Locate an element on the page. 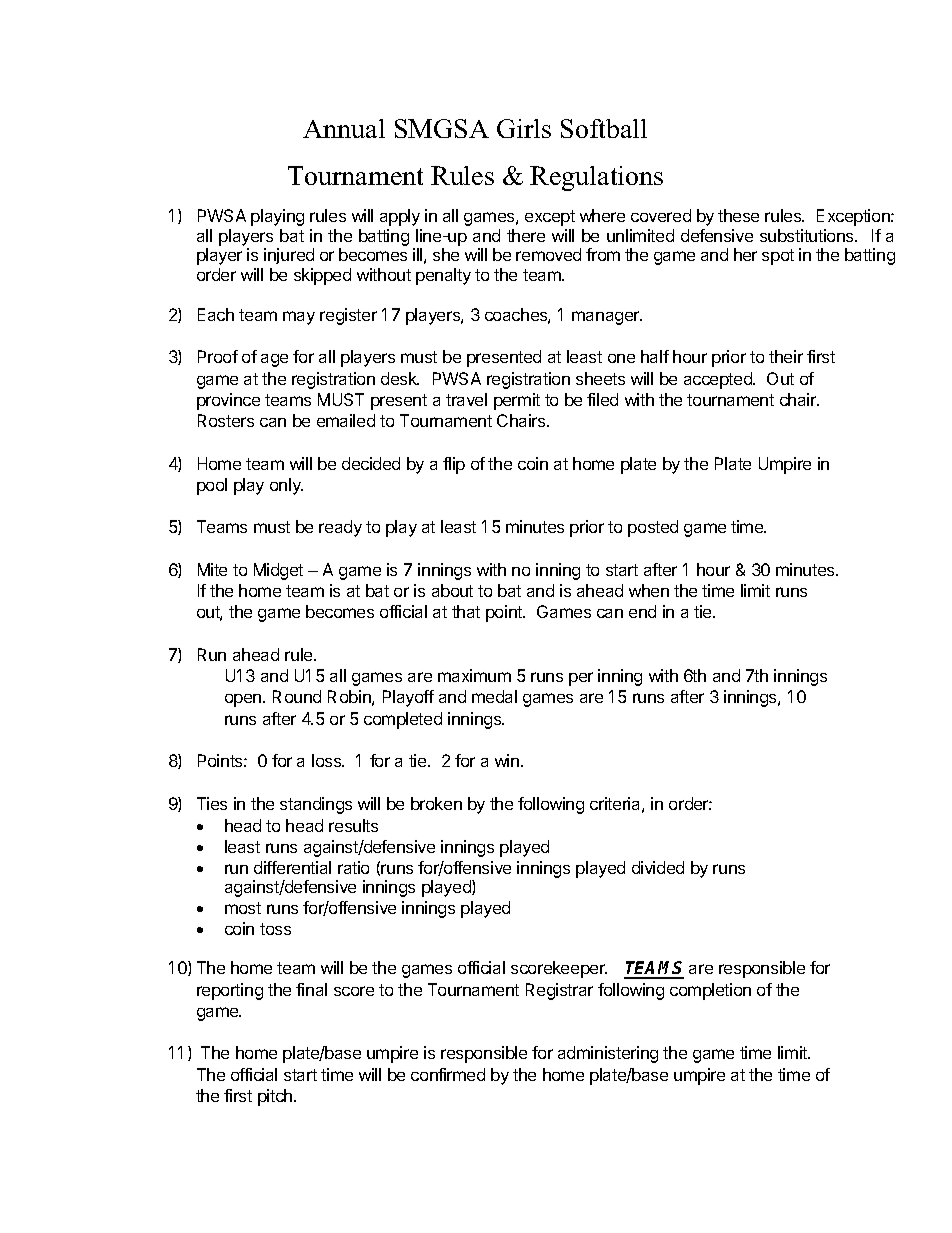 The height and width of the page is (1233, 952). accepted is located at coordinates (719, 380).
